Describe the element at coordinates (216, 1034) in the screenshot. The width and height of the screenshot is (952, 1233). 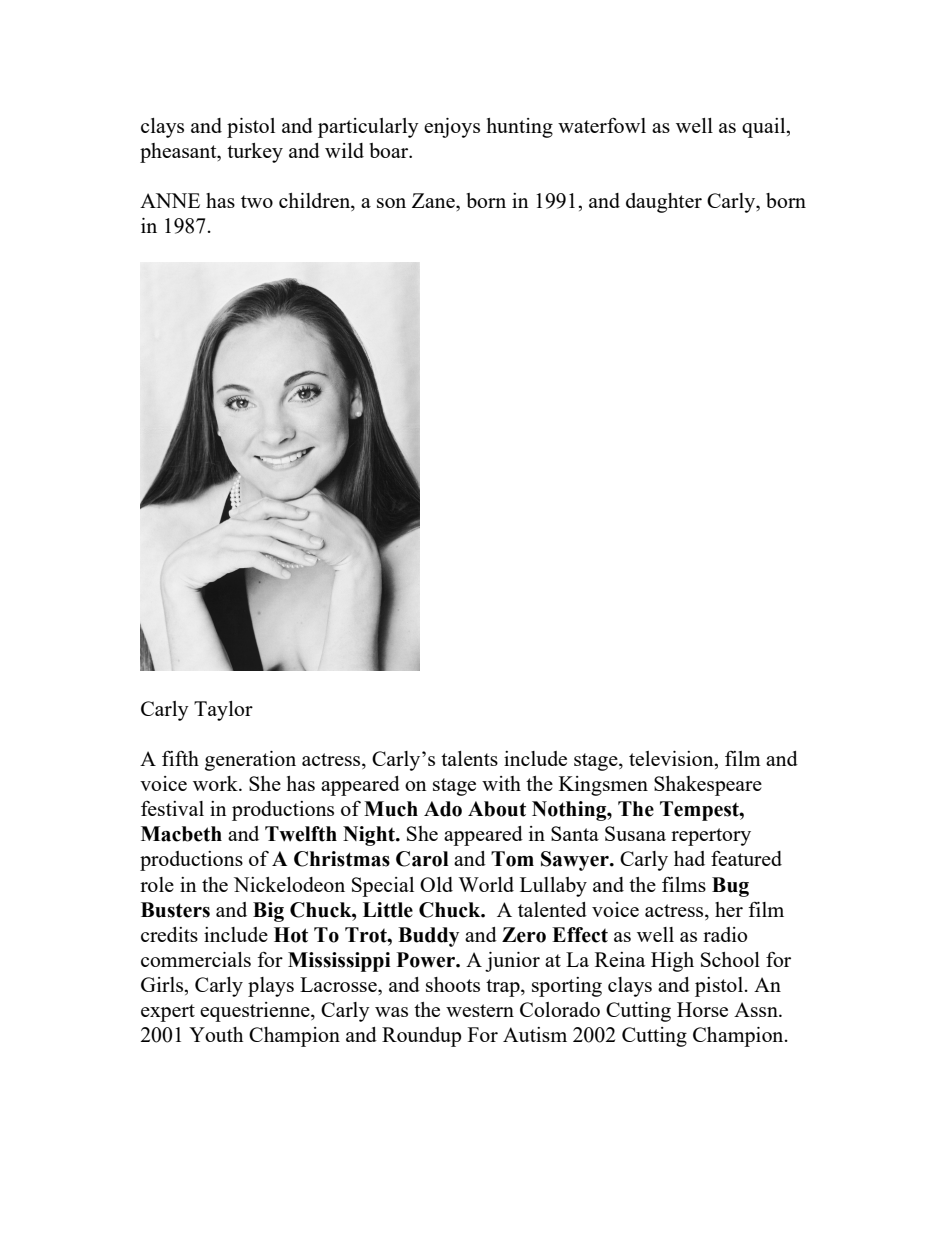
I see `Youth` at that location.
